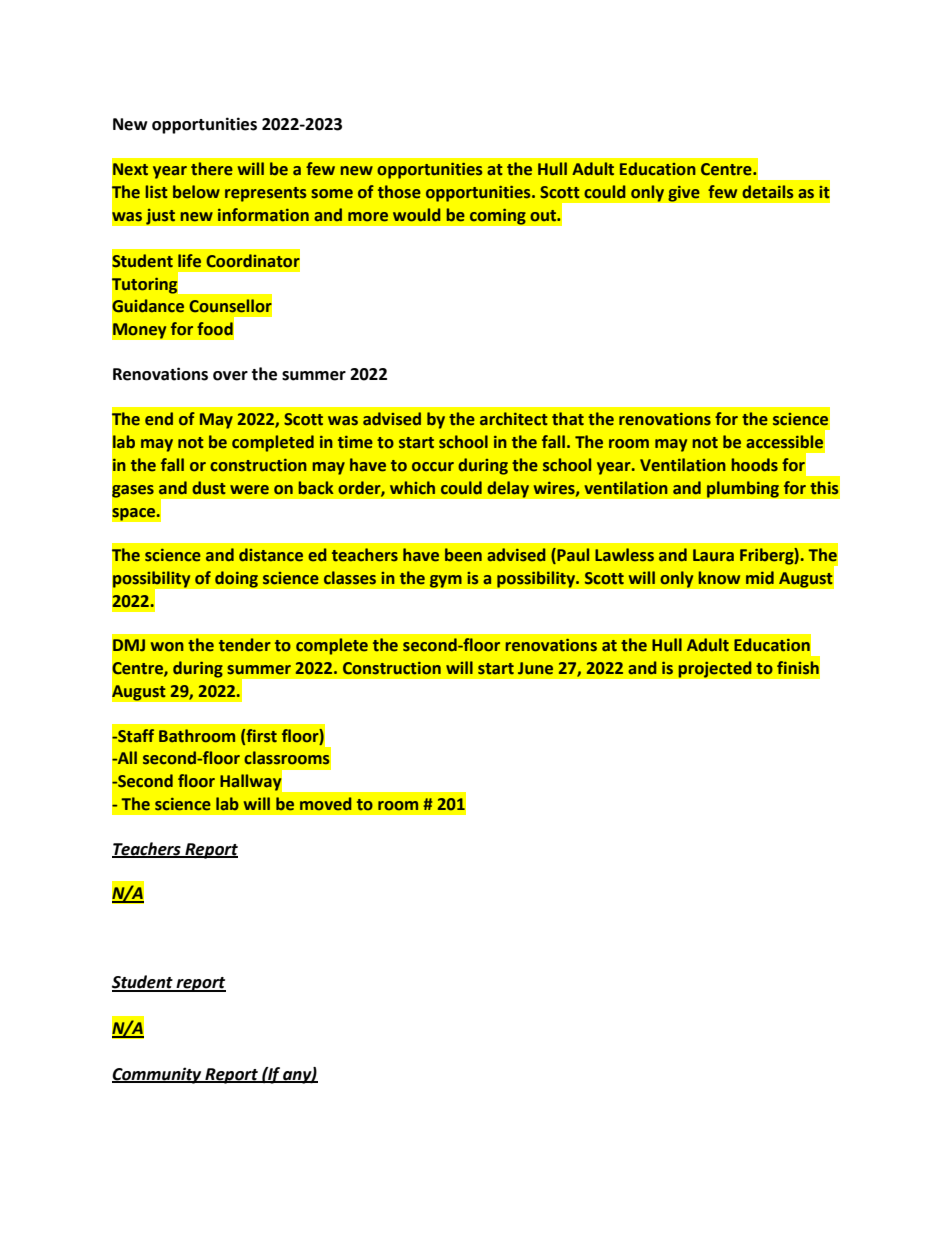  I want to click on Community, so click(158, 1075).
